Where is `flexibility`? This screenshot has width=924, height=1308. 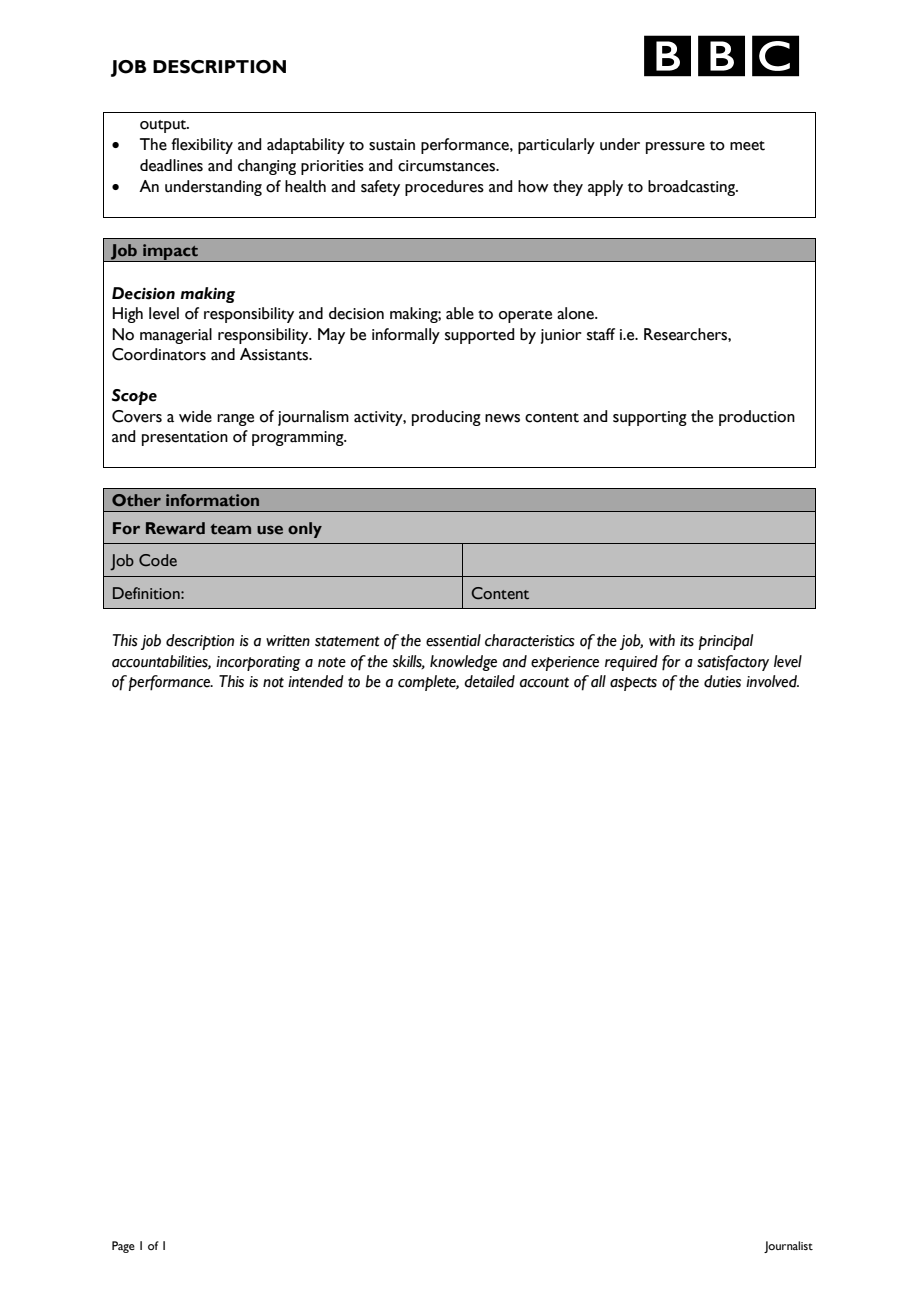
flexibility is located at coordinates (202, 146).
